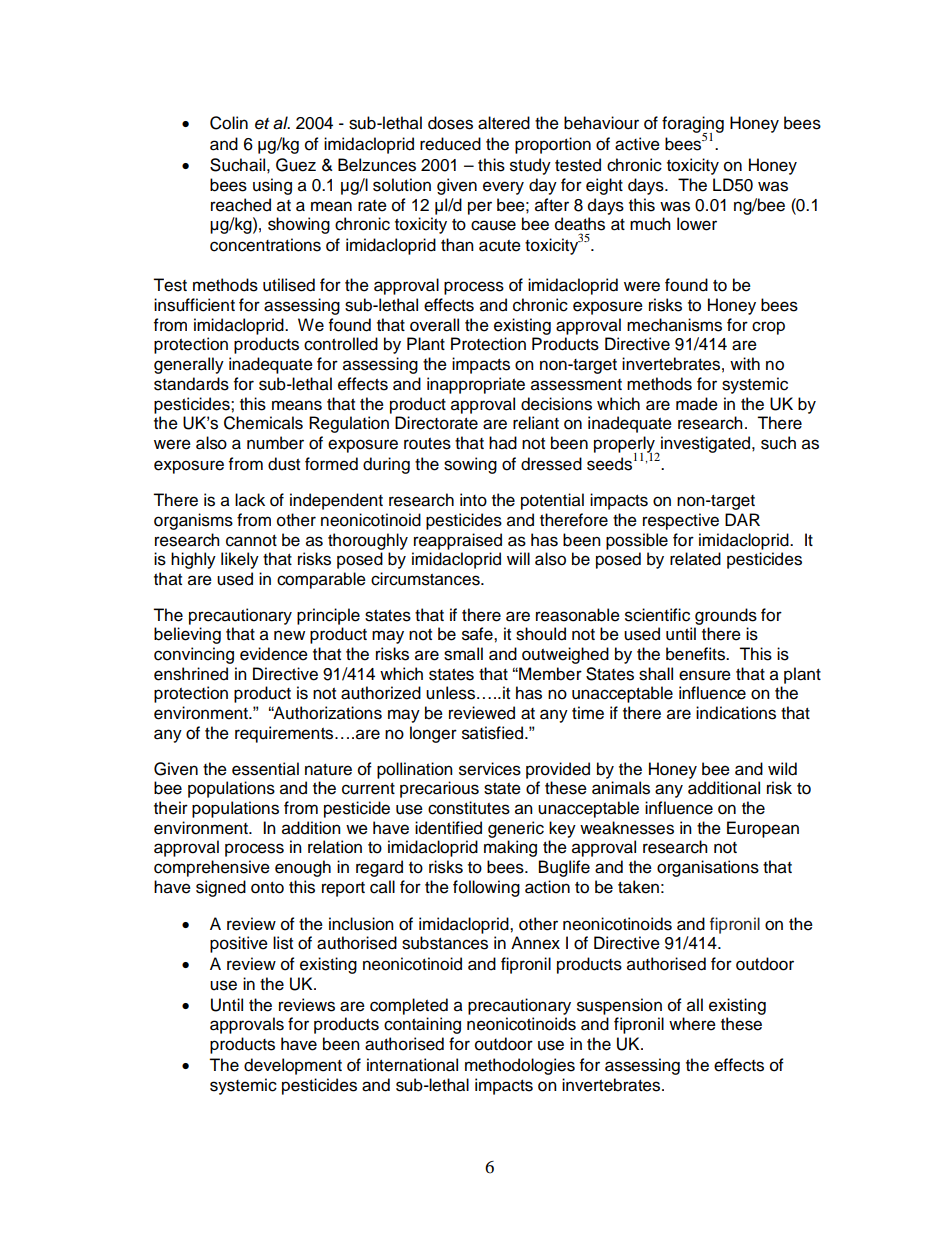  I want to click on reduced, so click(450, 144).
